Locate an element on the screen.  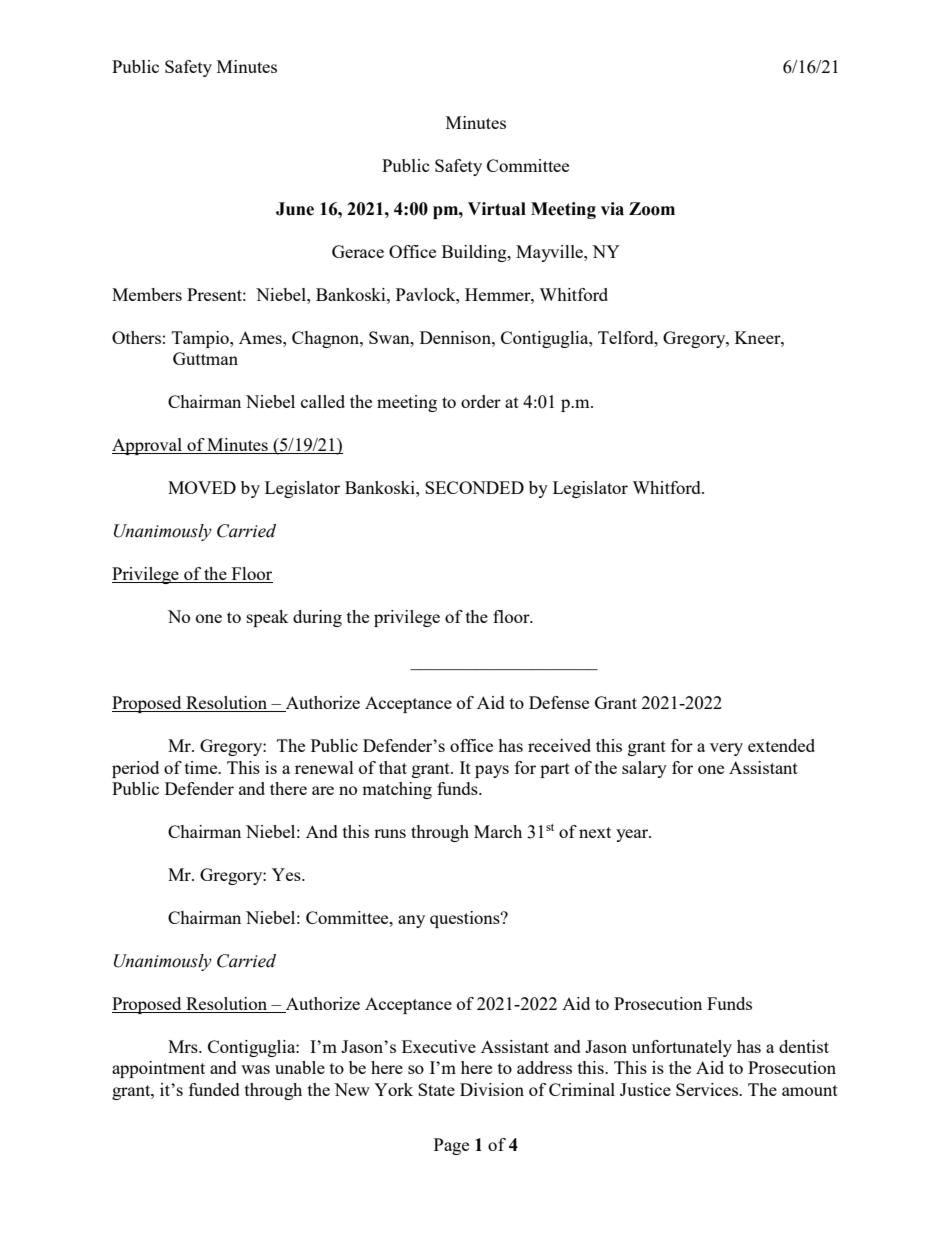
SECONDED is located at coordinates (474, 487).
